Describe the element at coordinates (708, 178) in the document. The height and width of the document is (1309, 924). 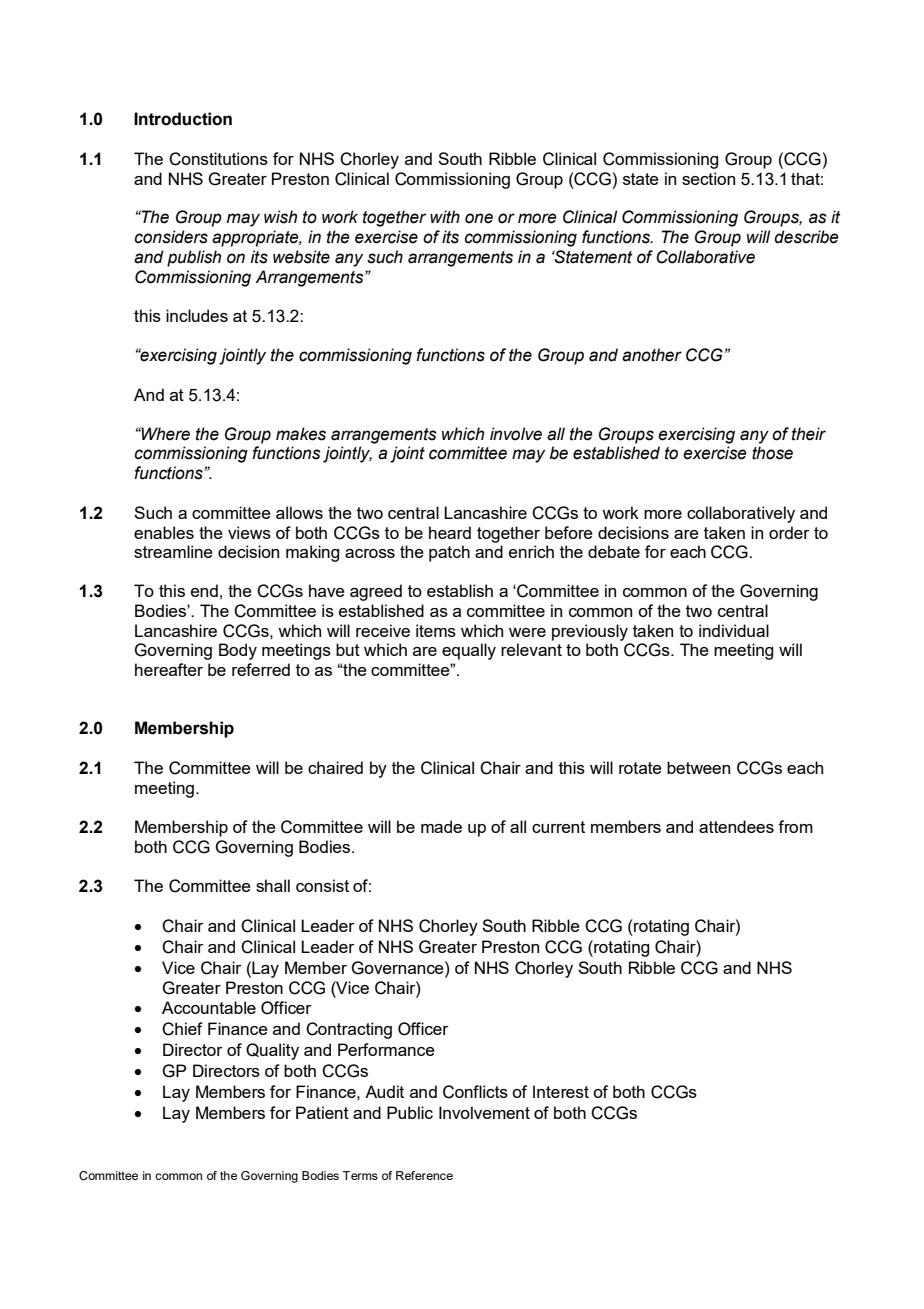
I see `section` at that location.
